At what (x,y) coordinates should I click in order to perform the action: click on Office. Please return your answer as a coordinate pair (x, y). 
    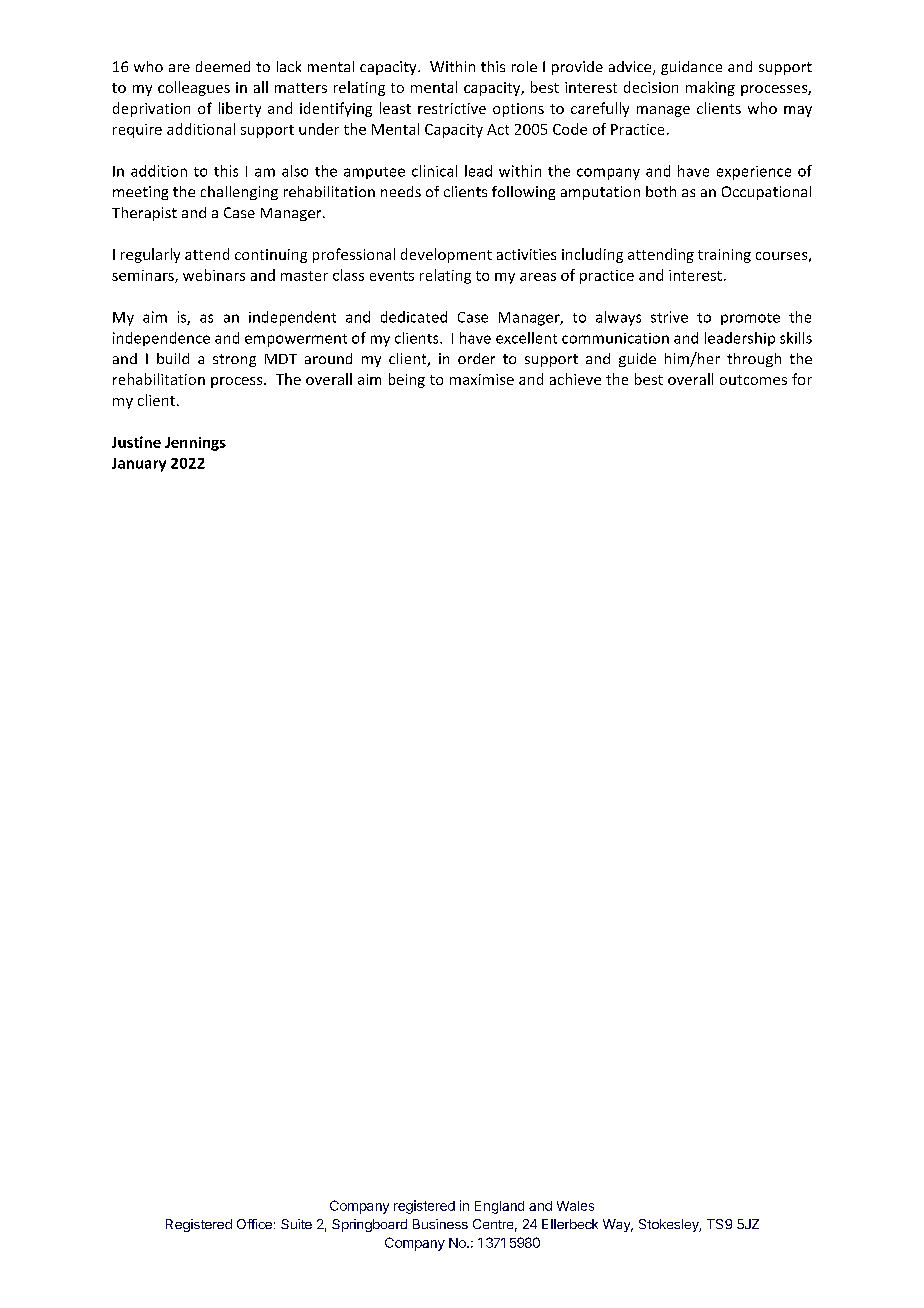
    Looking at the image, I should click on (254, 1224).
